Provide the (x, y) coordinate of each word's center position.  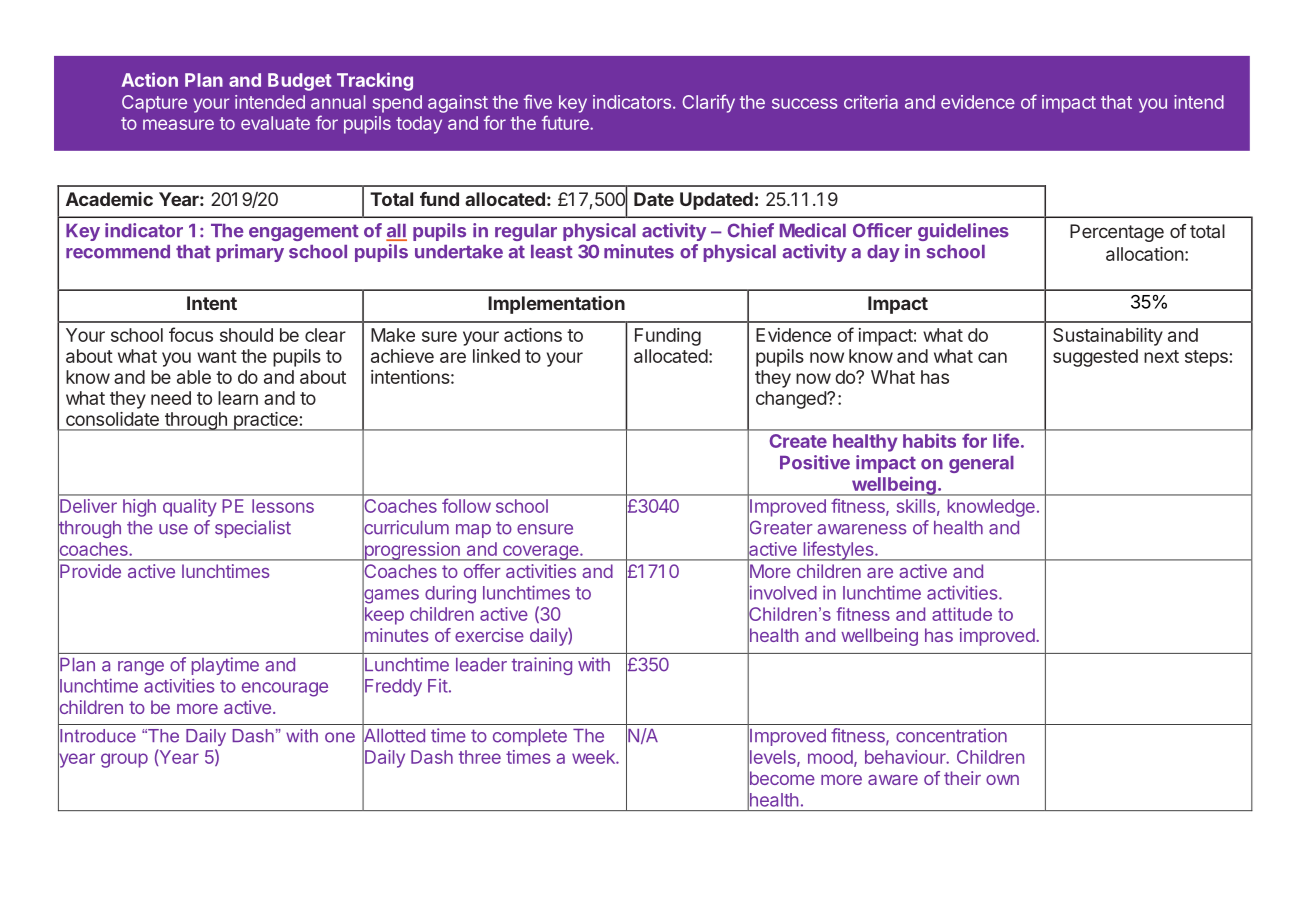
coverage (540, 553)
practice (265, 421)
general (981, 464)
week (594, 757)
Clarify (709, 103)
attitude (962, 614)
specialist (253, 529)
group (124, 760)
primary (250, 253)
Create (798, 441)
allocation (1145, 254)
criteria (871, 102)
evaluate (275, 123)
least (552, 252)
